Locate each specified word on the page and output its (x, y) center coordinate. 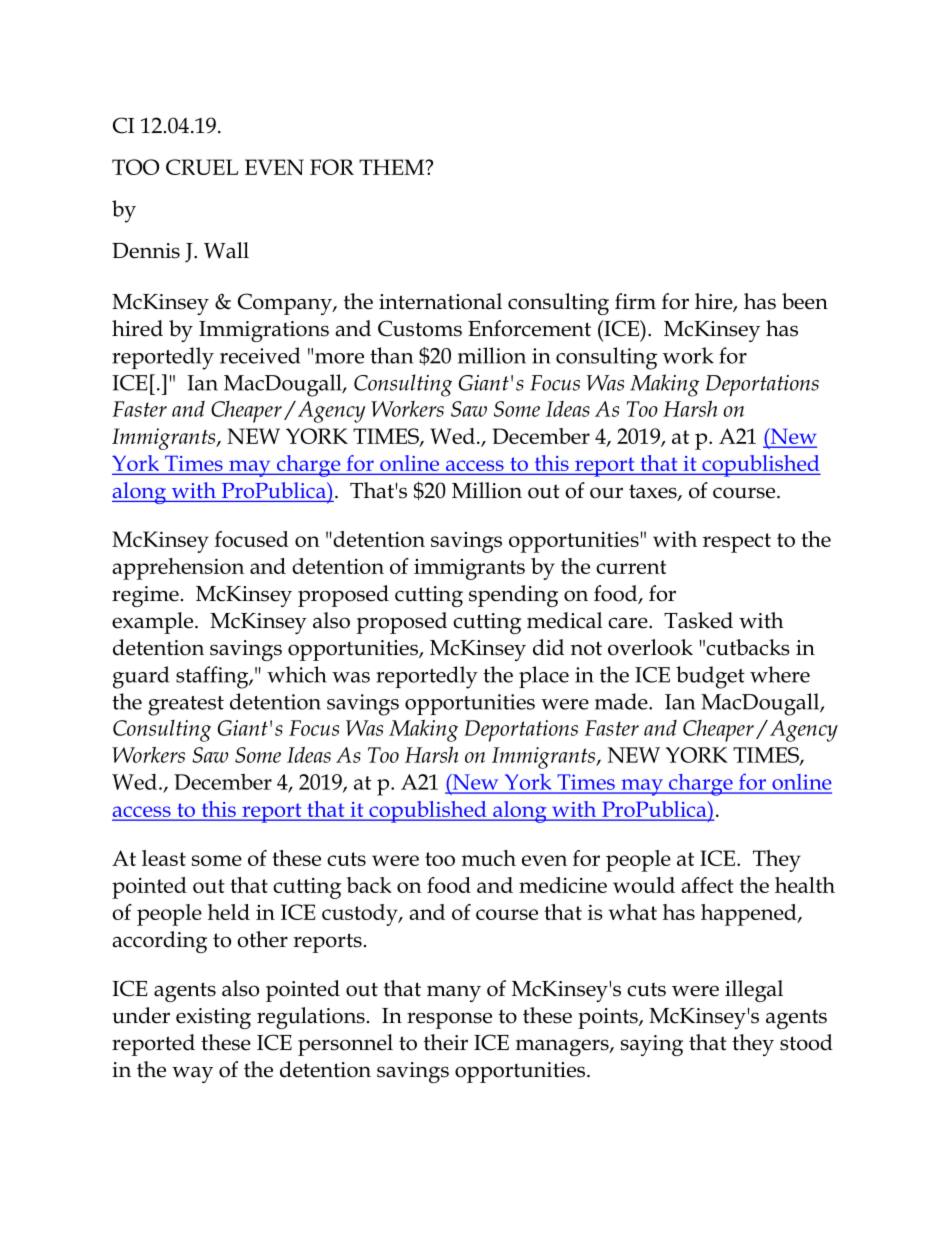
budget (710, 677)
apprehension (178, 569)
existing (213, 1018)
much (489, 858)
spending (513, 596)
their (446, 1042)
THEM (393, 167)
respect (737, 543)
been (805, 301)
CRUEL (202, 167)
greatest (186, 706)
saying (652, 1045)
